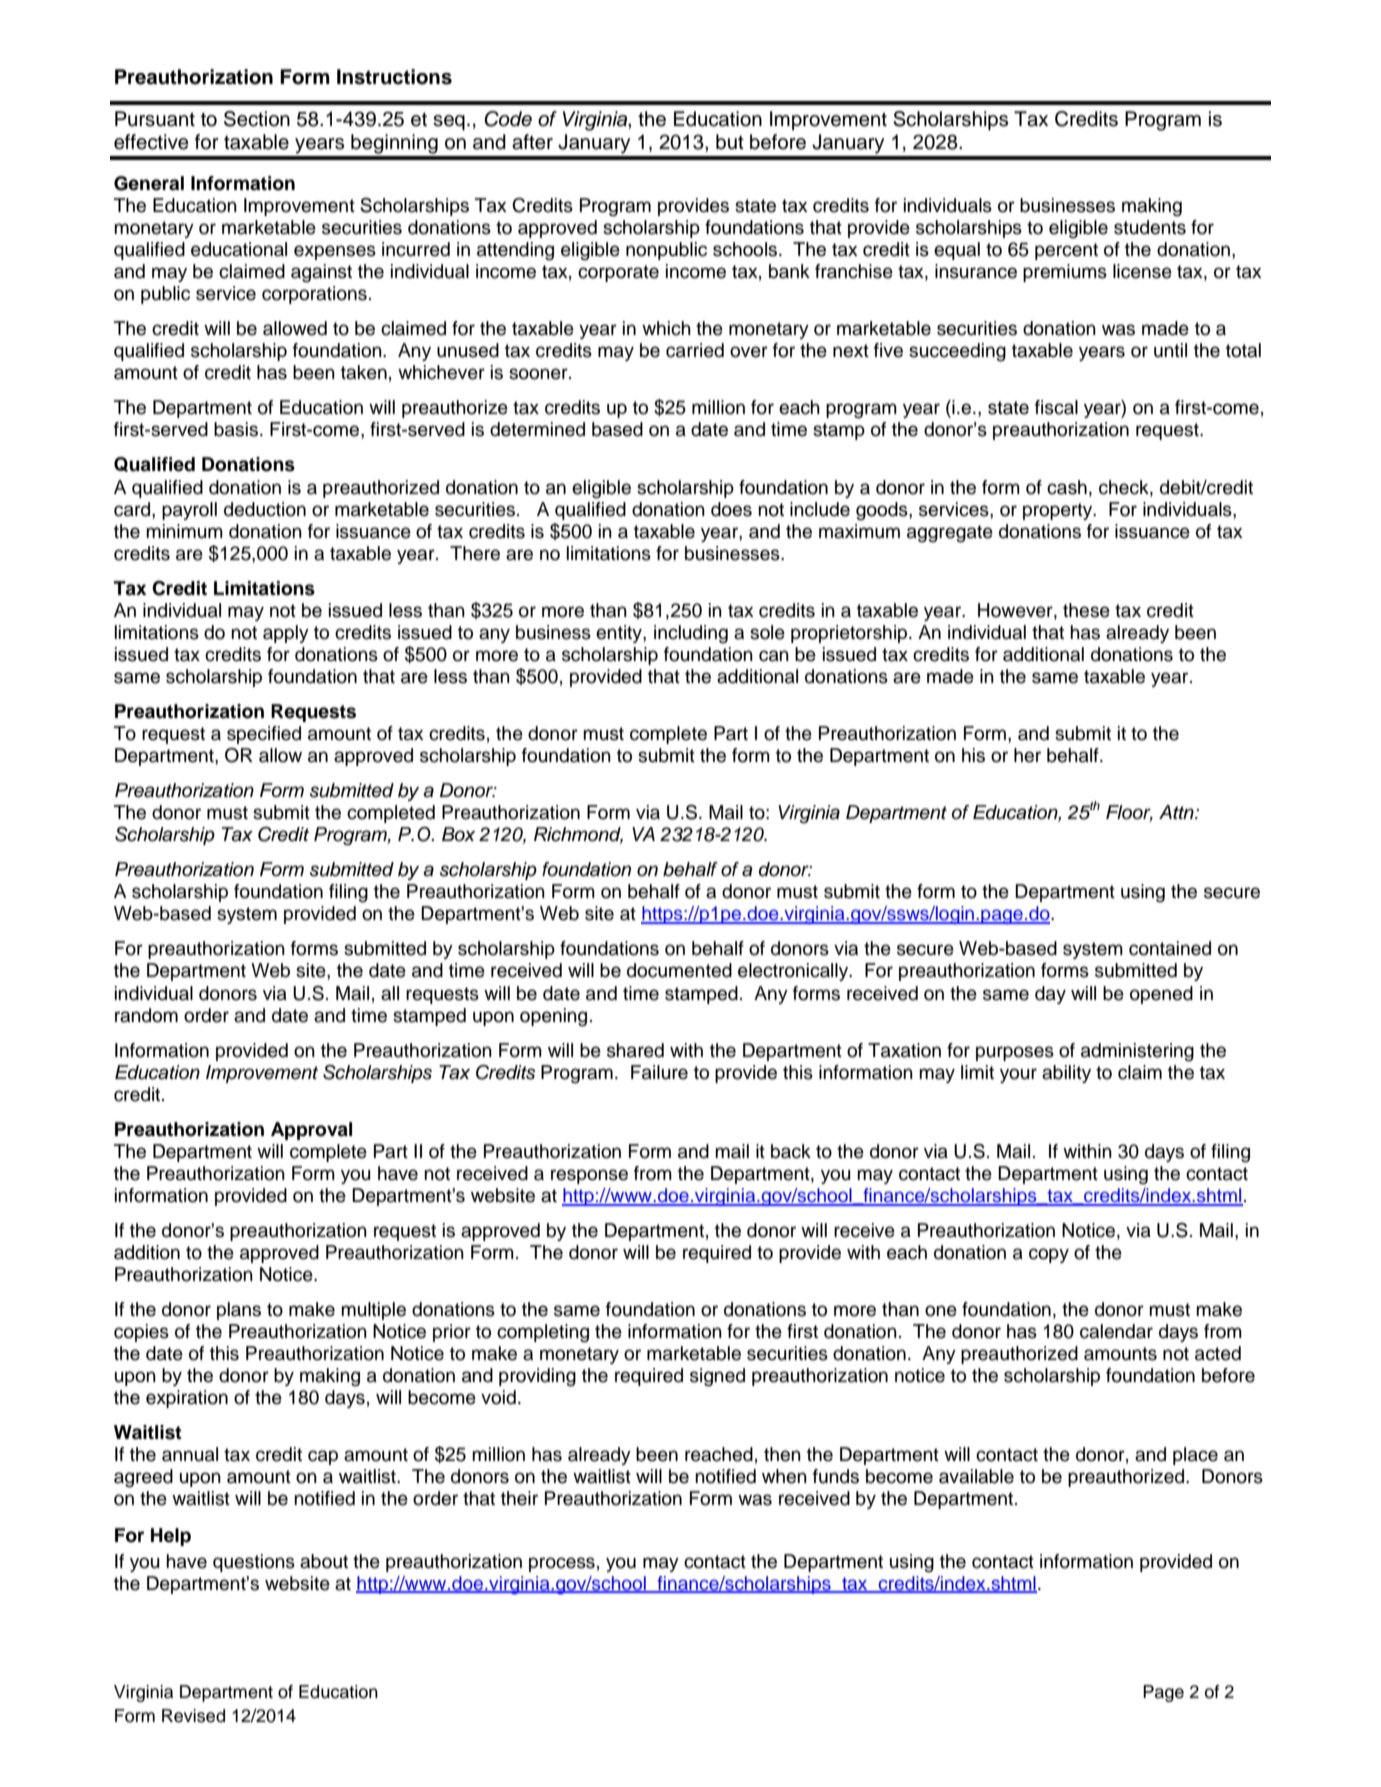  I want to click on Revised, so click(193, 1716).
